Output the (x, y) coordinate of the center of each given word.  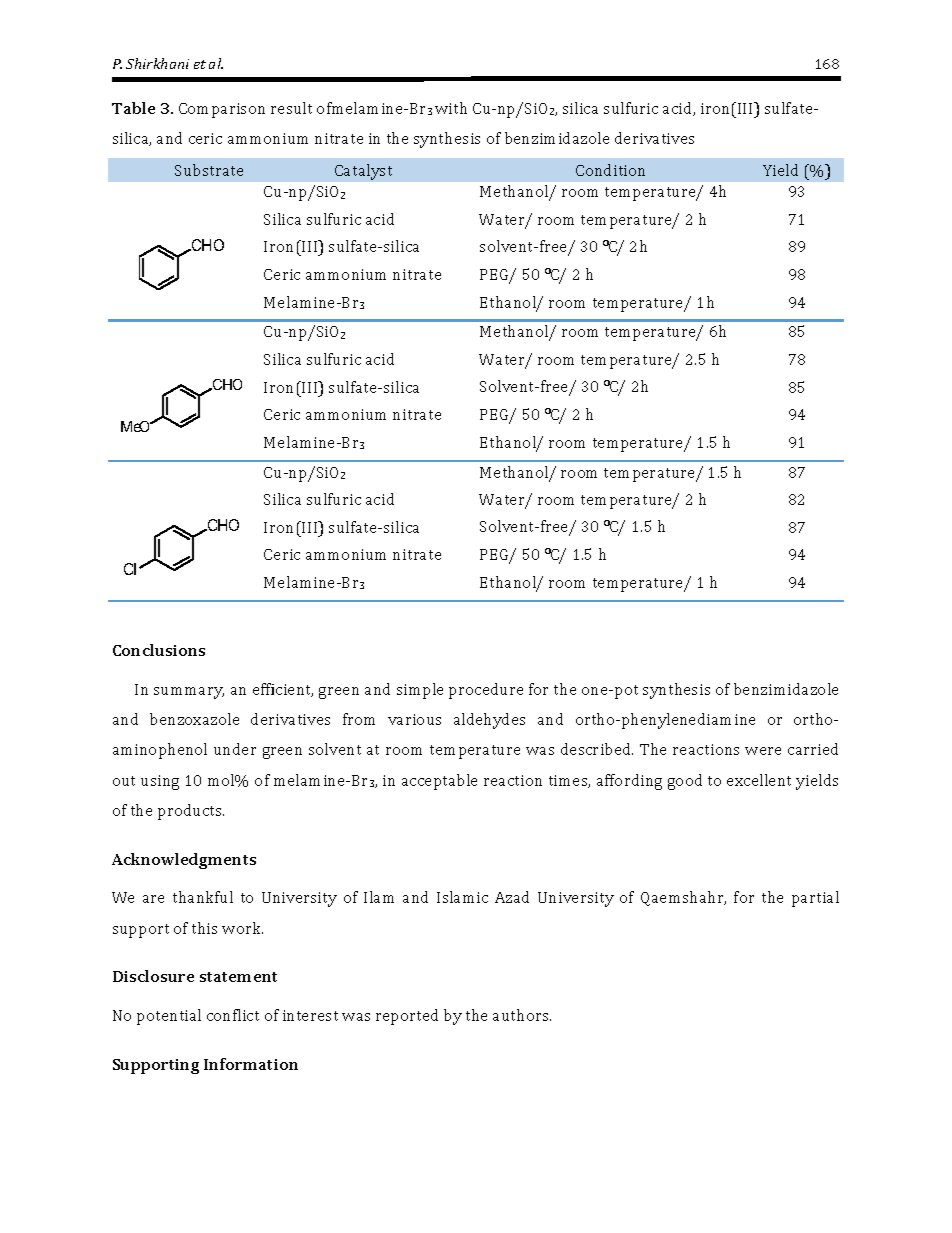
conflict (233, 1015)
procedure (486, 691)
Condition (610, 170)
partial (815, 899)
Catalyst (363, 172)
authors (522, 1015)
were (763, 751)
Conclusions (159, 650)
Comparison (222, 110)
